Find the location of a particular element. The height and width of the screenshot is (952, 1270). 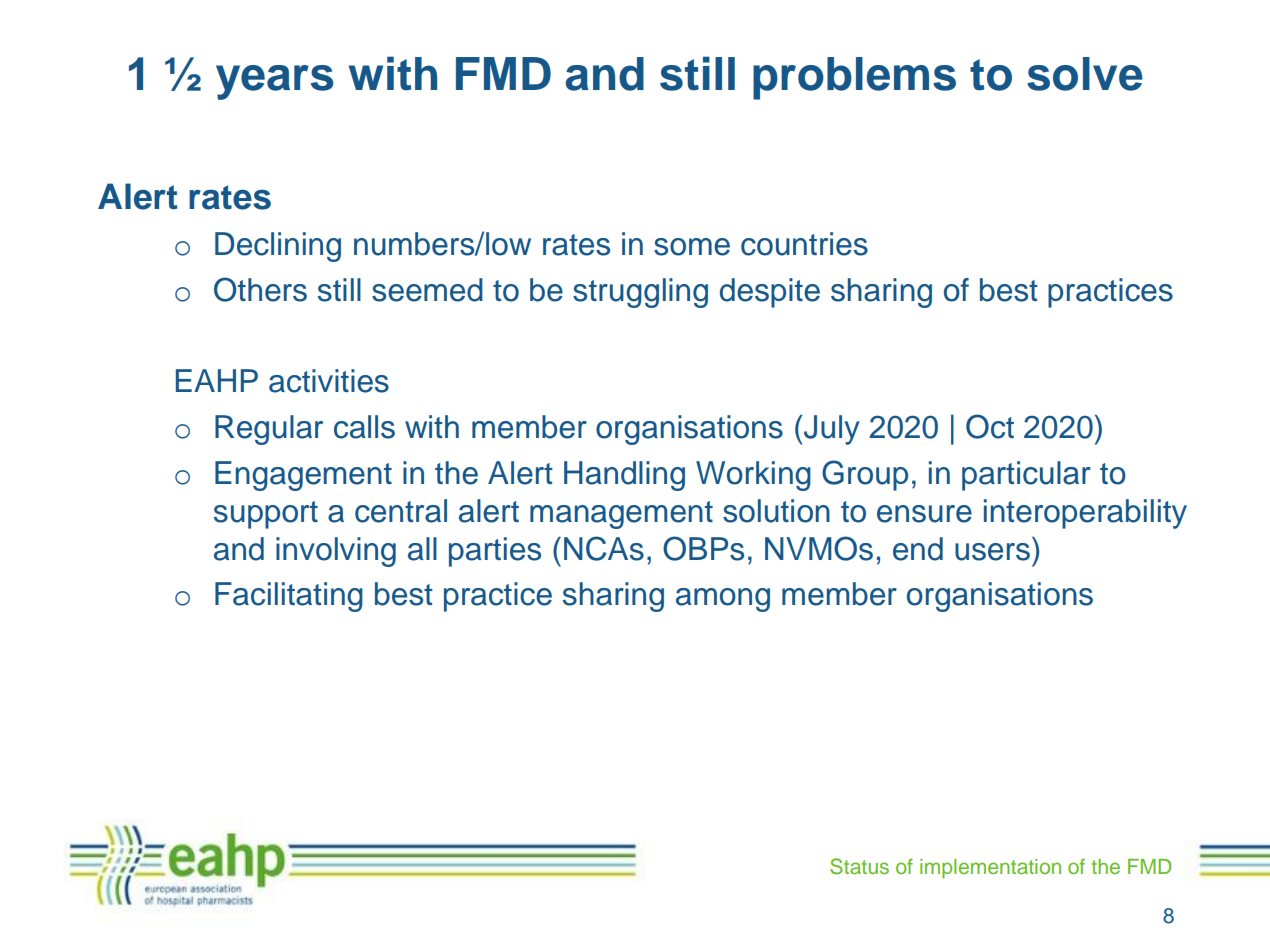

Status is located at coordinates (859, 866).
